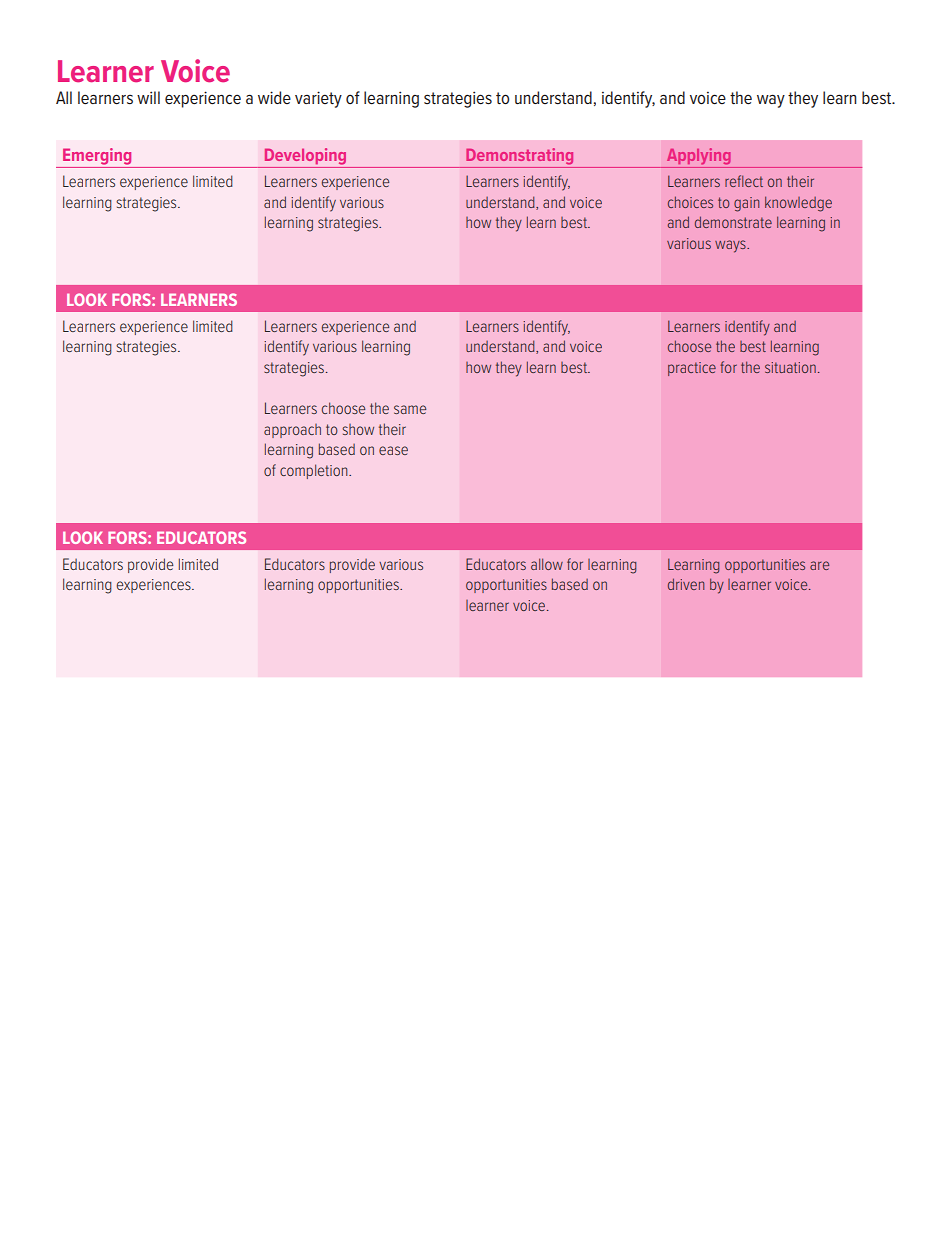  What do you see at coordinates (97, 156) in the page?
I see `Emerging` at bounding box center [97, 156].
